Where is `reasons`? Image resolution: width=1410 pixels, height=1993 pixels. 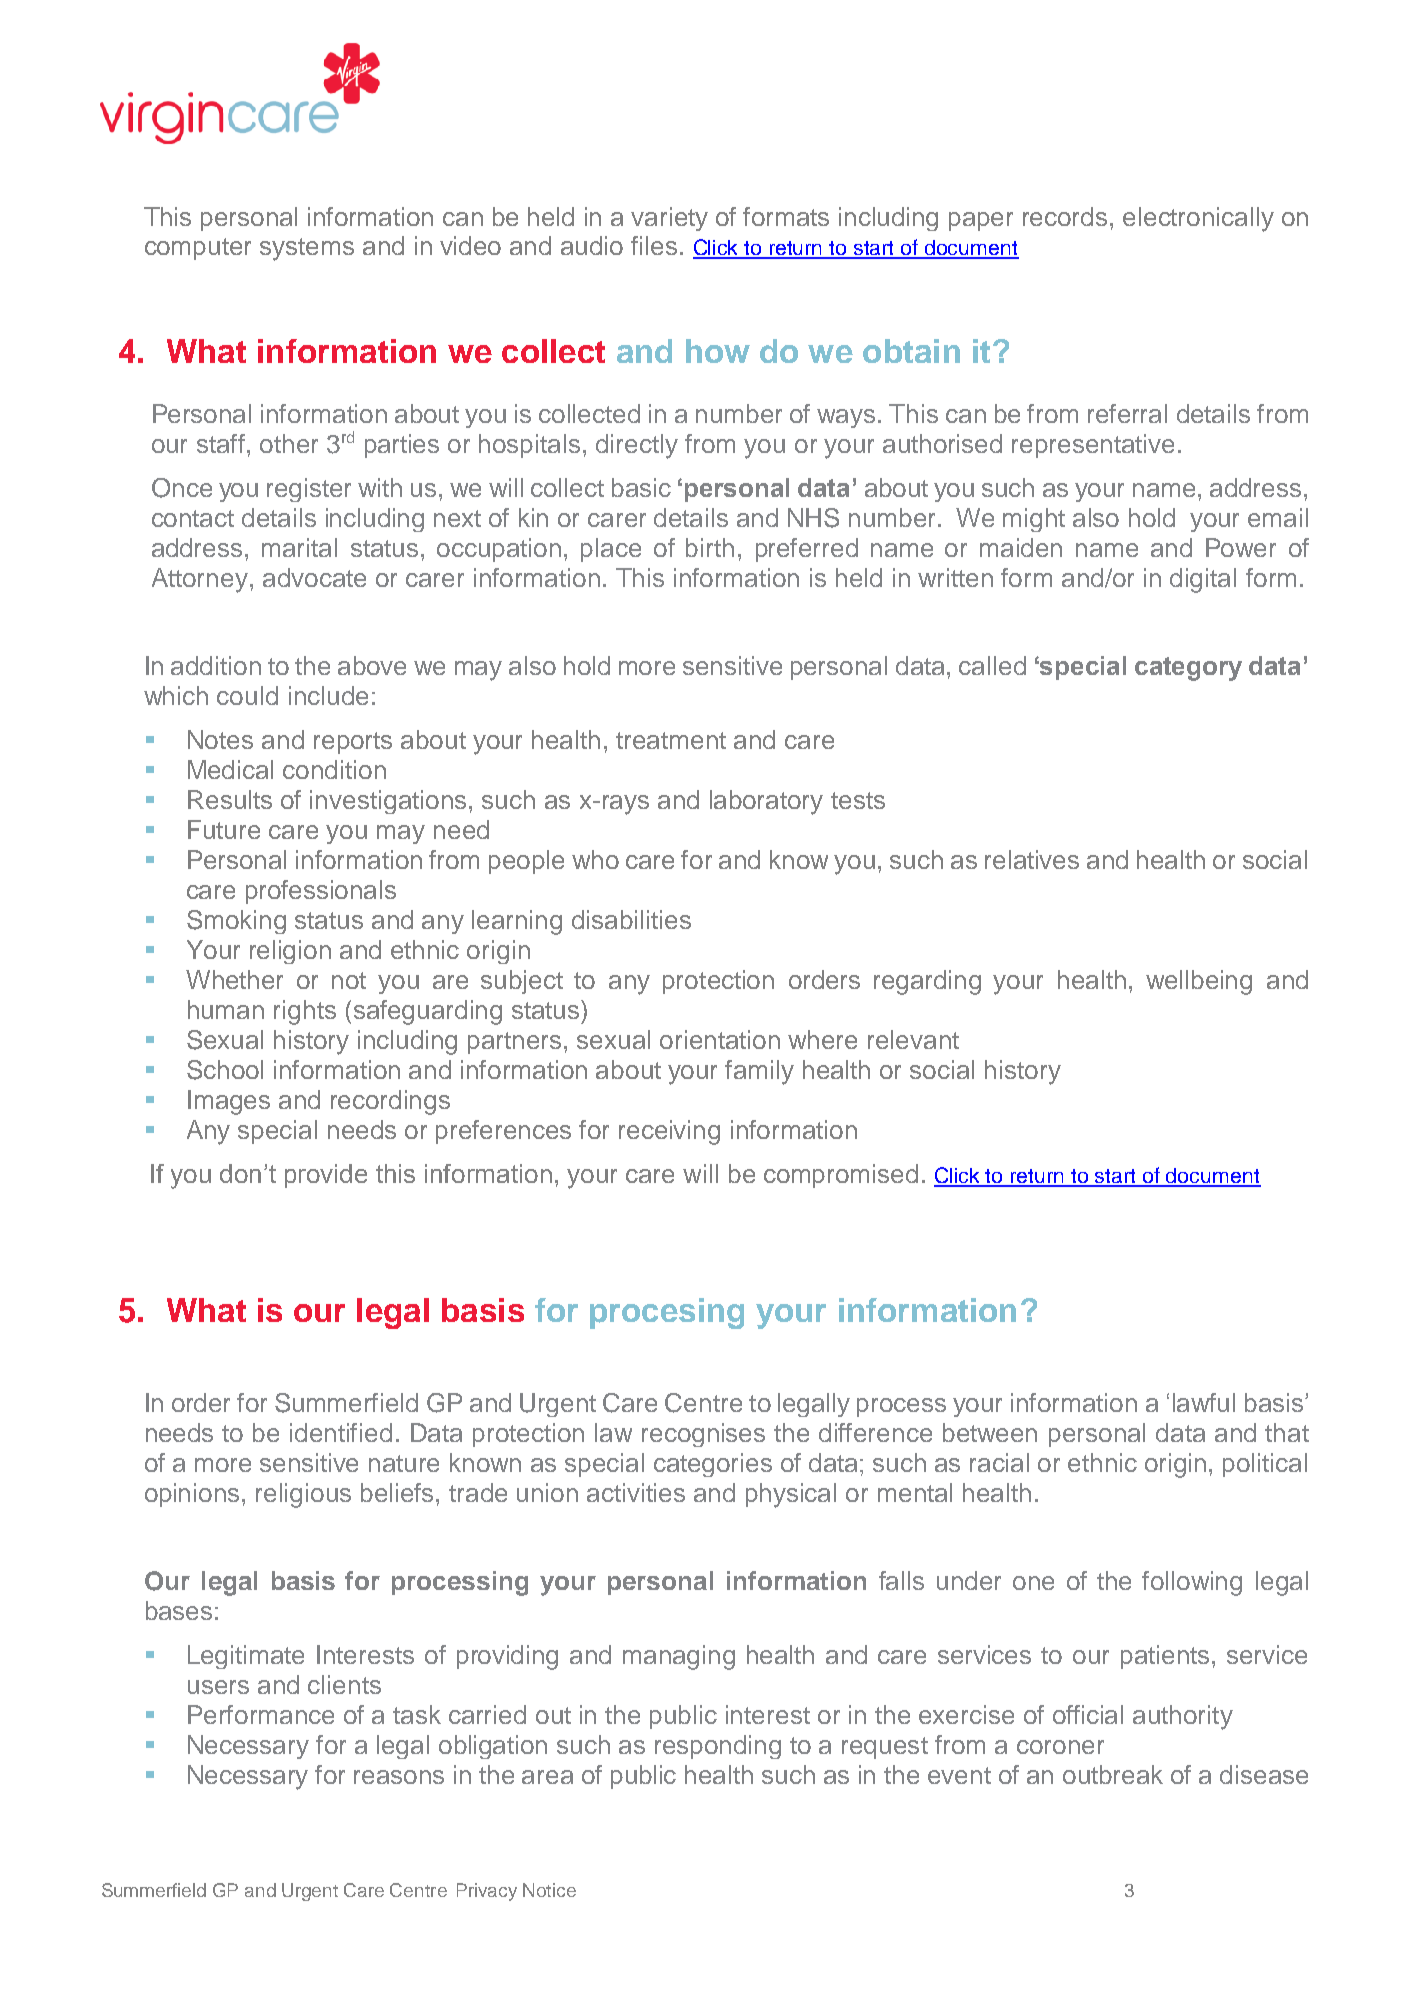
reasons is located at coordinates (399, 1777).
